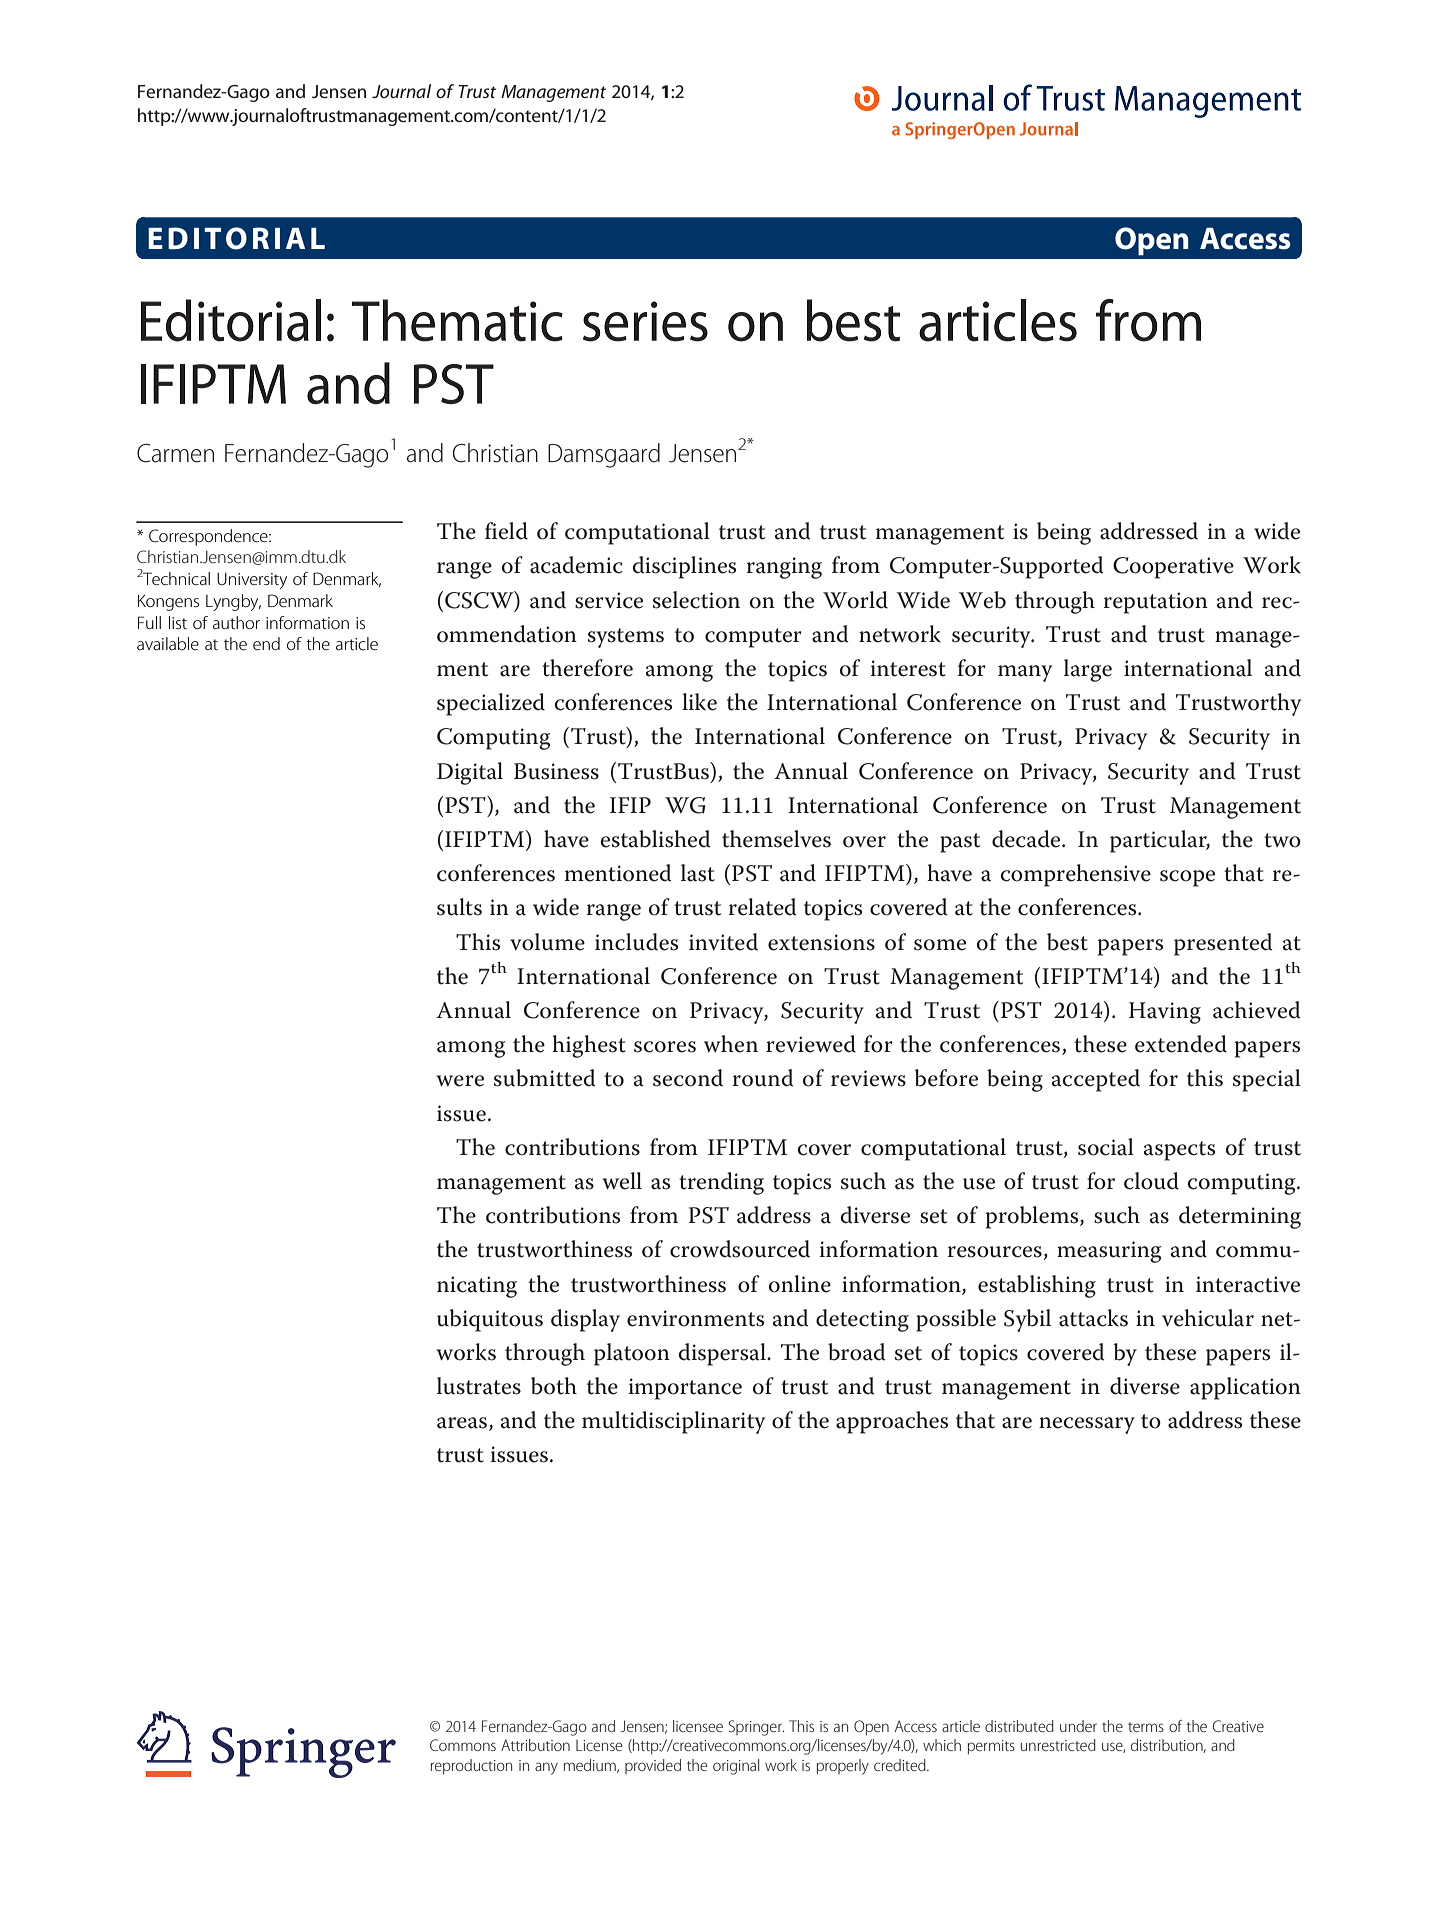  What do you see at coordinates (1087, 1425) in the page?
I see `necessary` at bounding box center [1087, 1425].
